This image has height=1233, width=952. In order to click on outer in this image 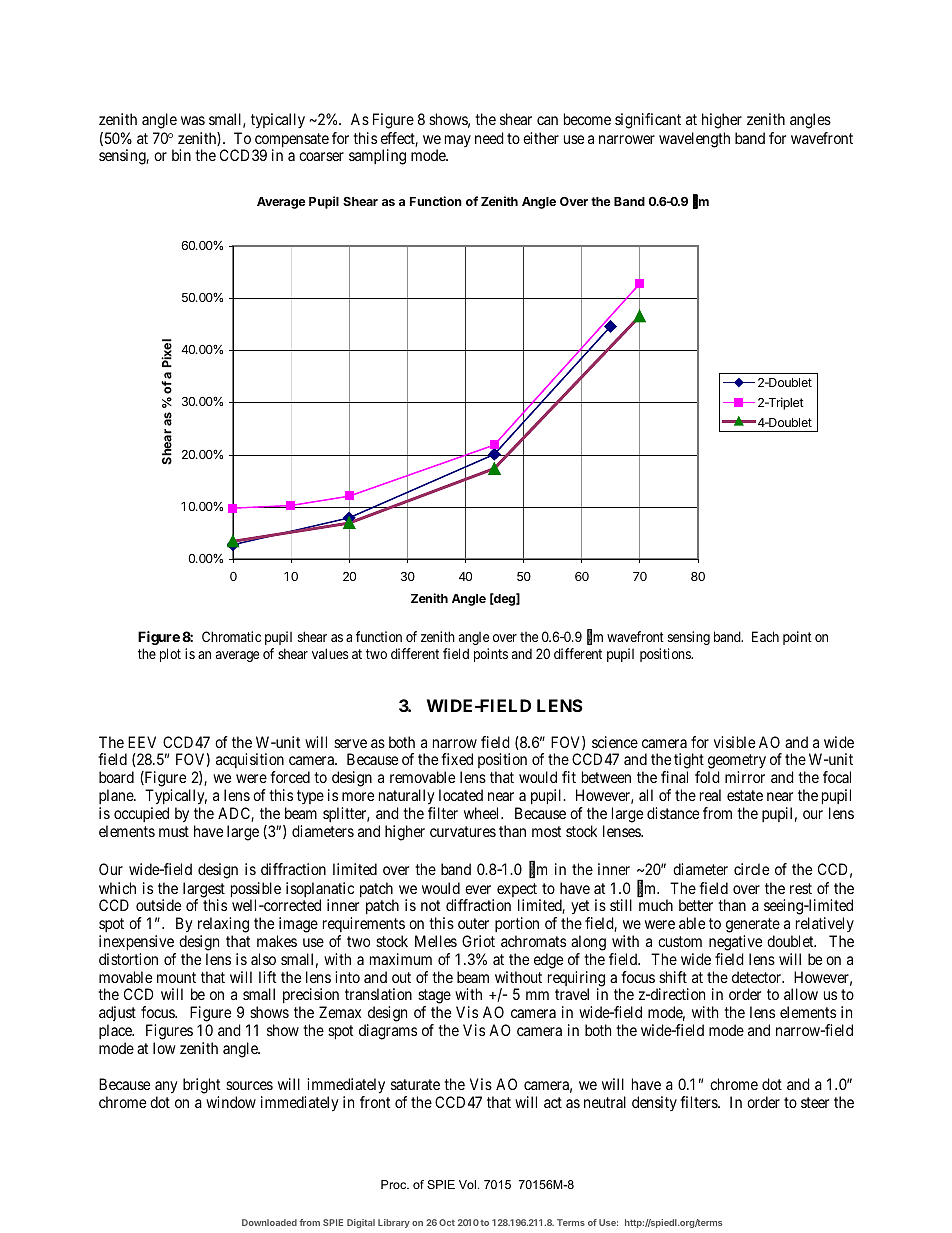, I will do `click(473, 923)`.
